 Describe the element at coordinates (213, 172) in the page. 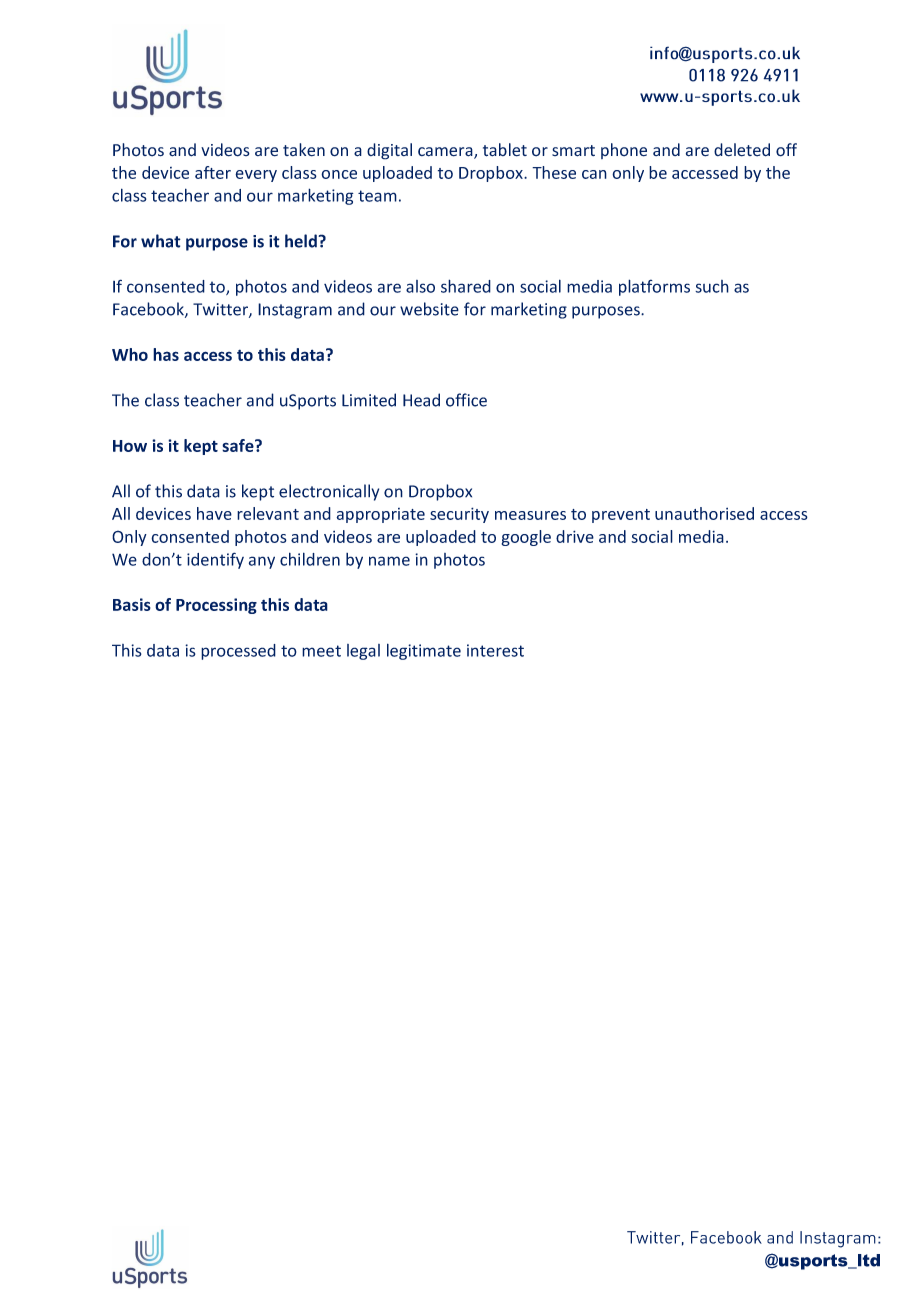

I see `after` at that location.
